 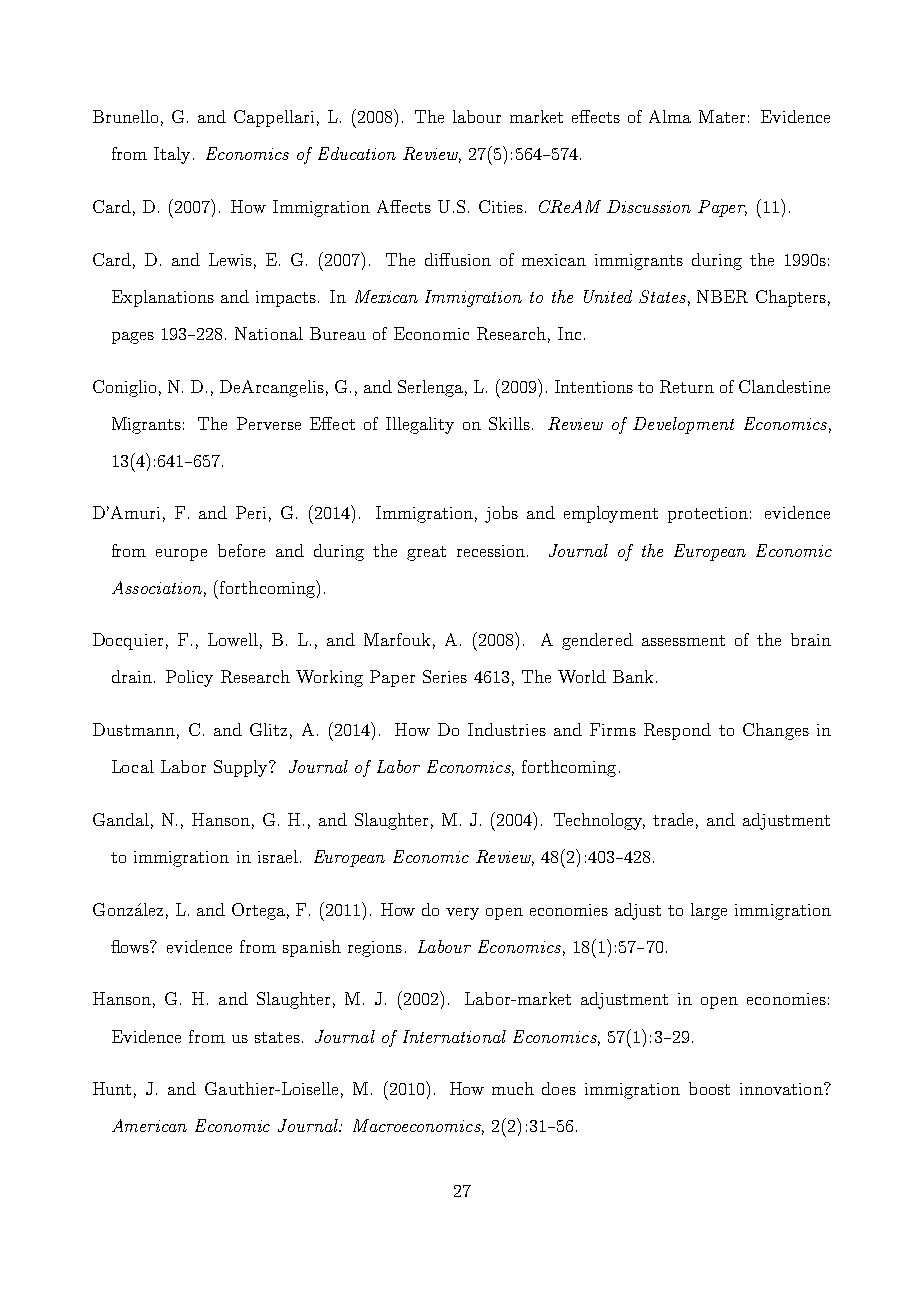 I want to click on much, so click(x=513, y=1088).
